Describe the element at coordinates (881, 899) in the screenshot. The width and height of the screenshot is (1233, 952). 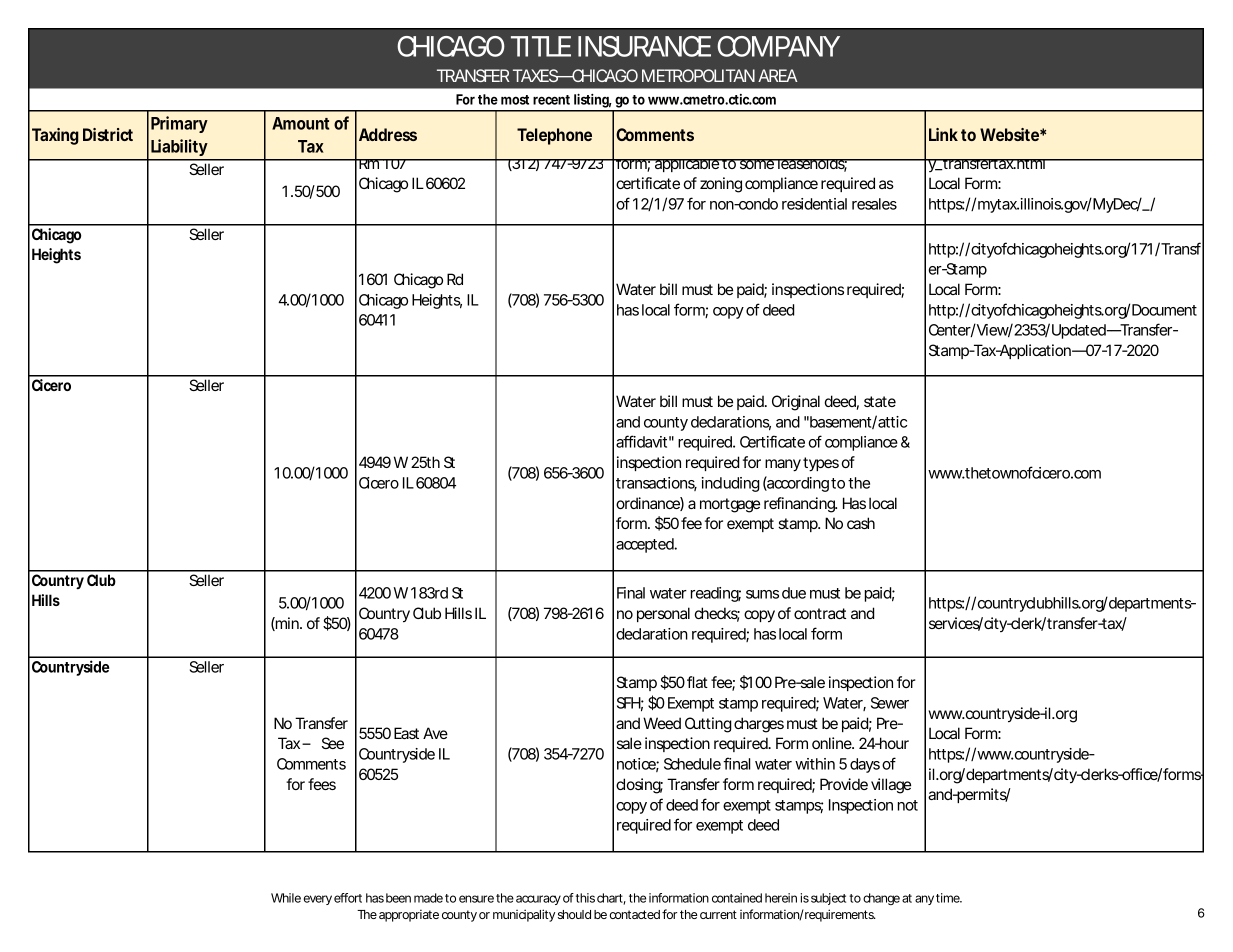
I see `change` at that location.
